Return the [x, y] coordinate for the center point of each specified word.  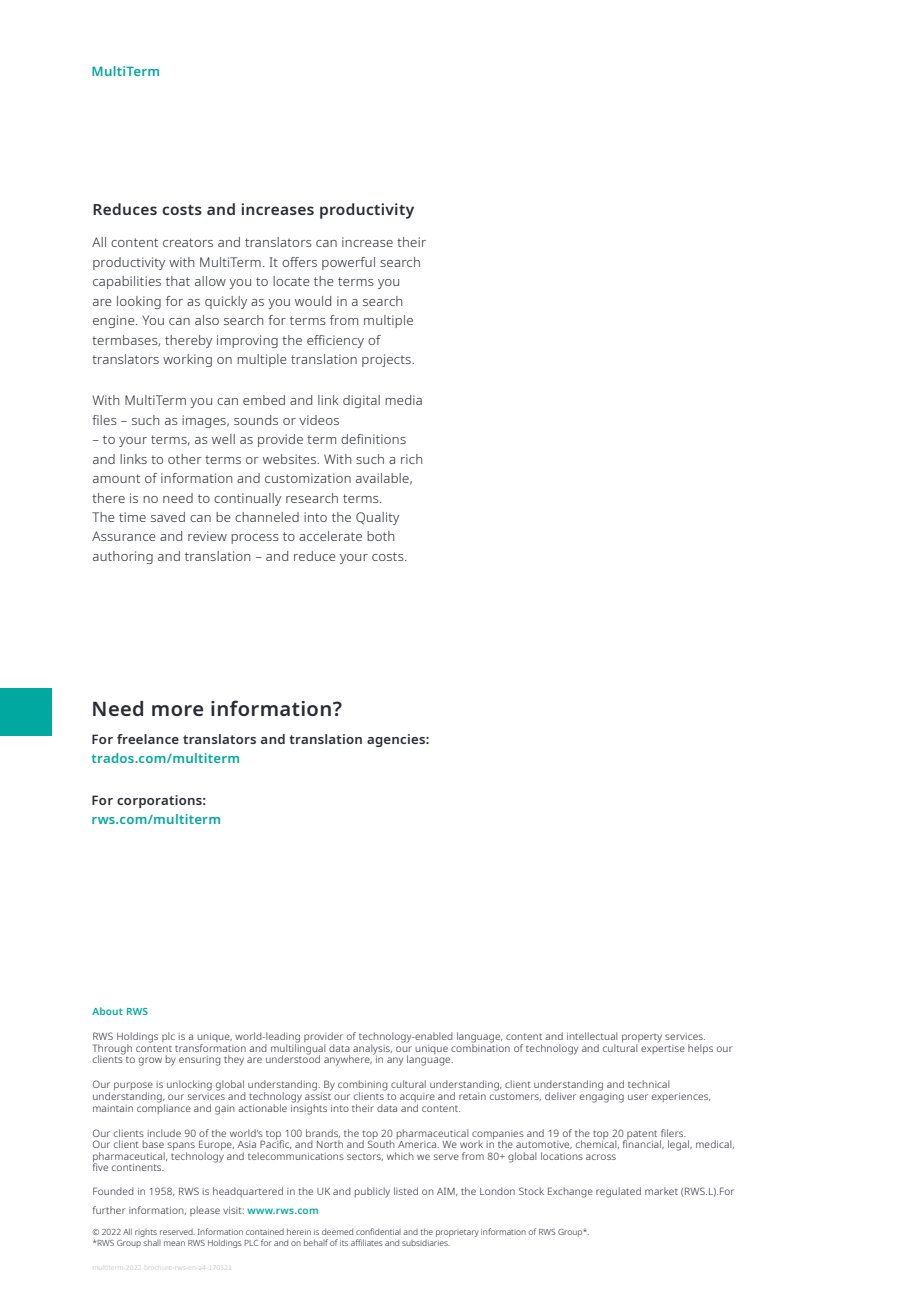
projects [387, 360]
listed [406, 1191]
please [205, 1211]
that [178, 281]
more [178, 710]
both [380, 536]
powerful [348, 263]
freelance [148, 739]
